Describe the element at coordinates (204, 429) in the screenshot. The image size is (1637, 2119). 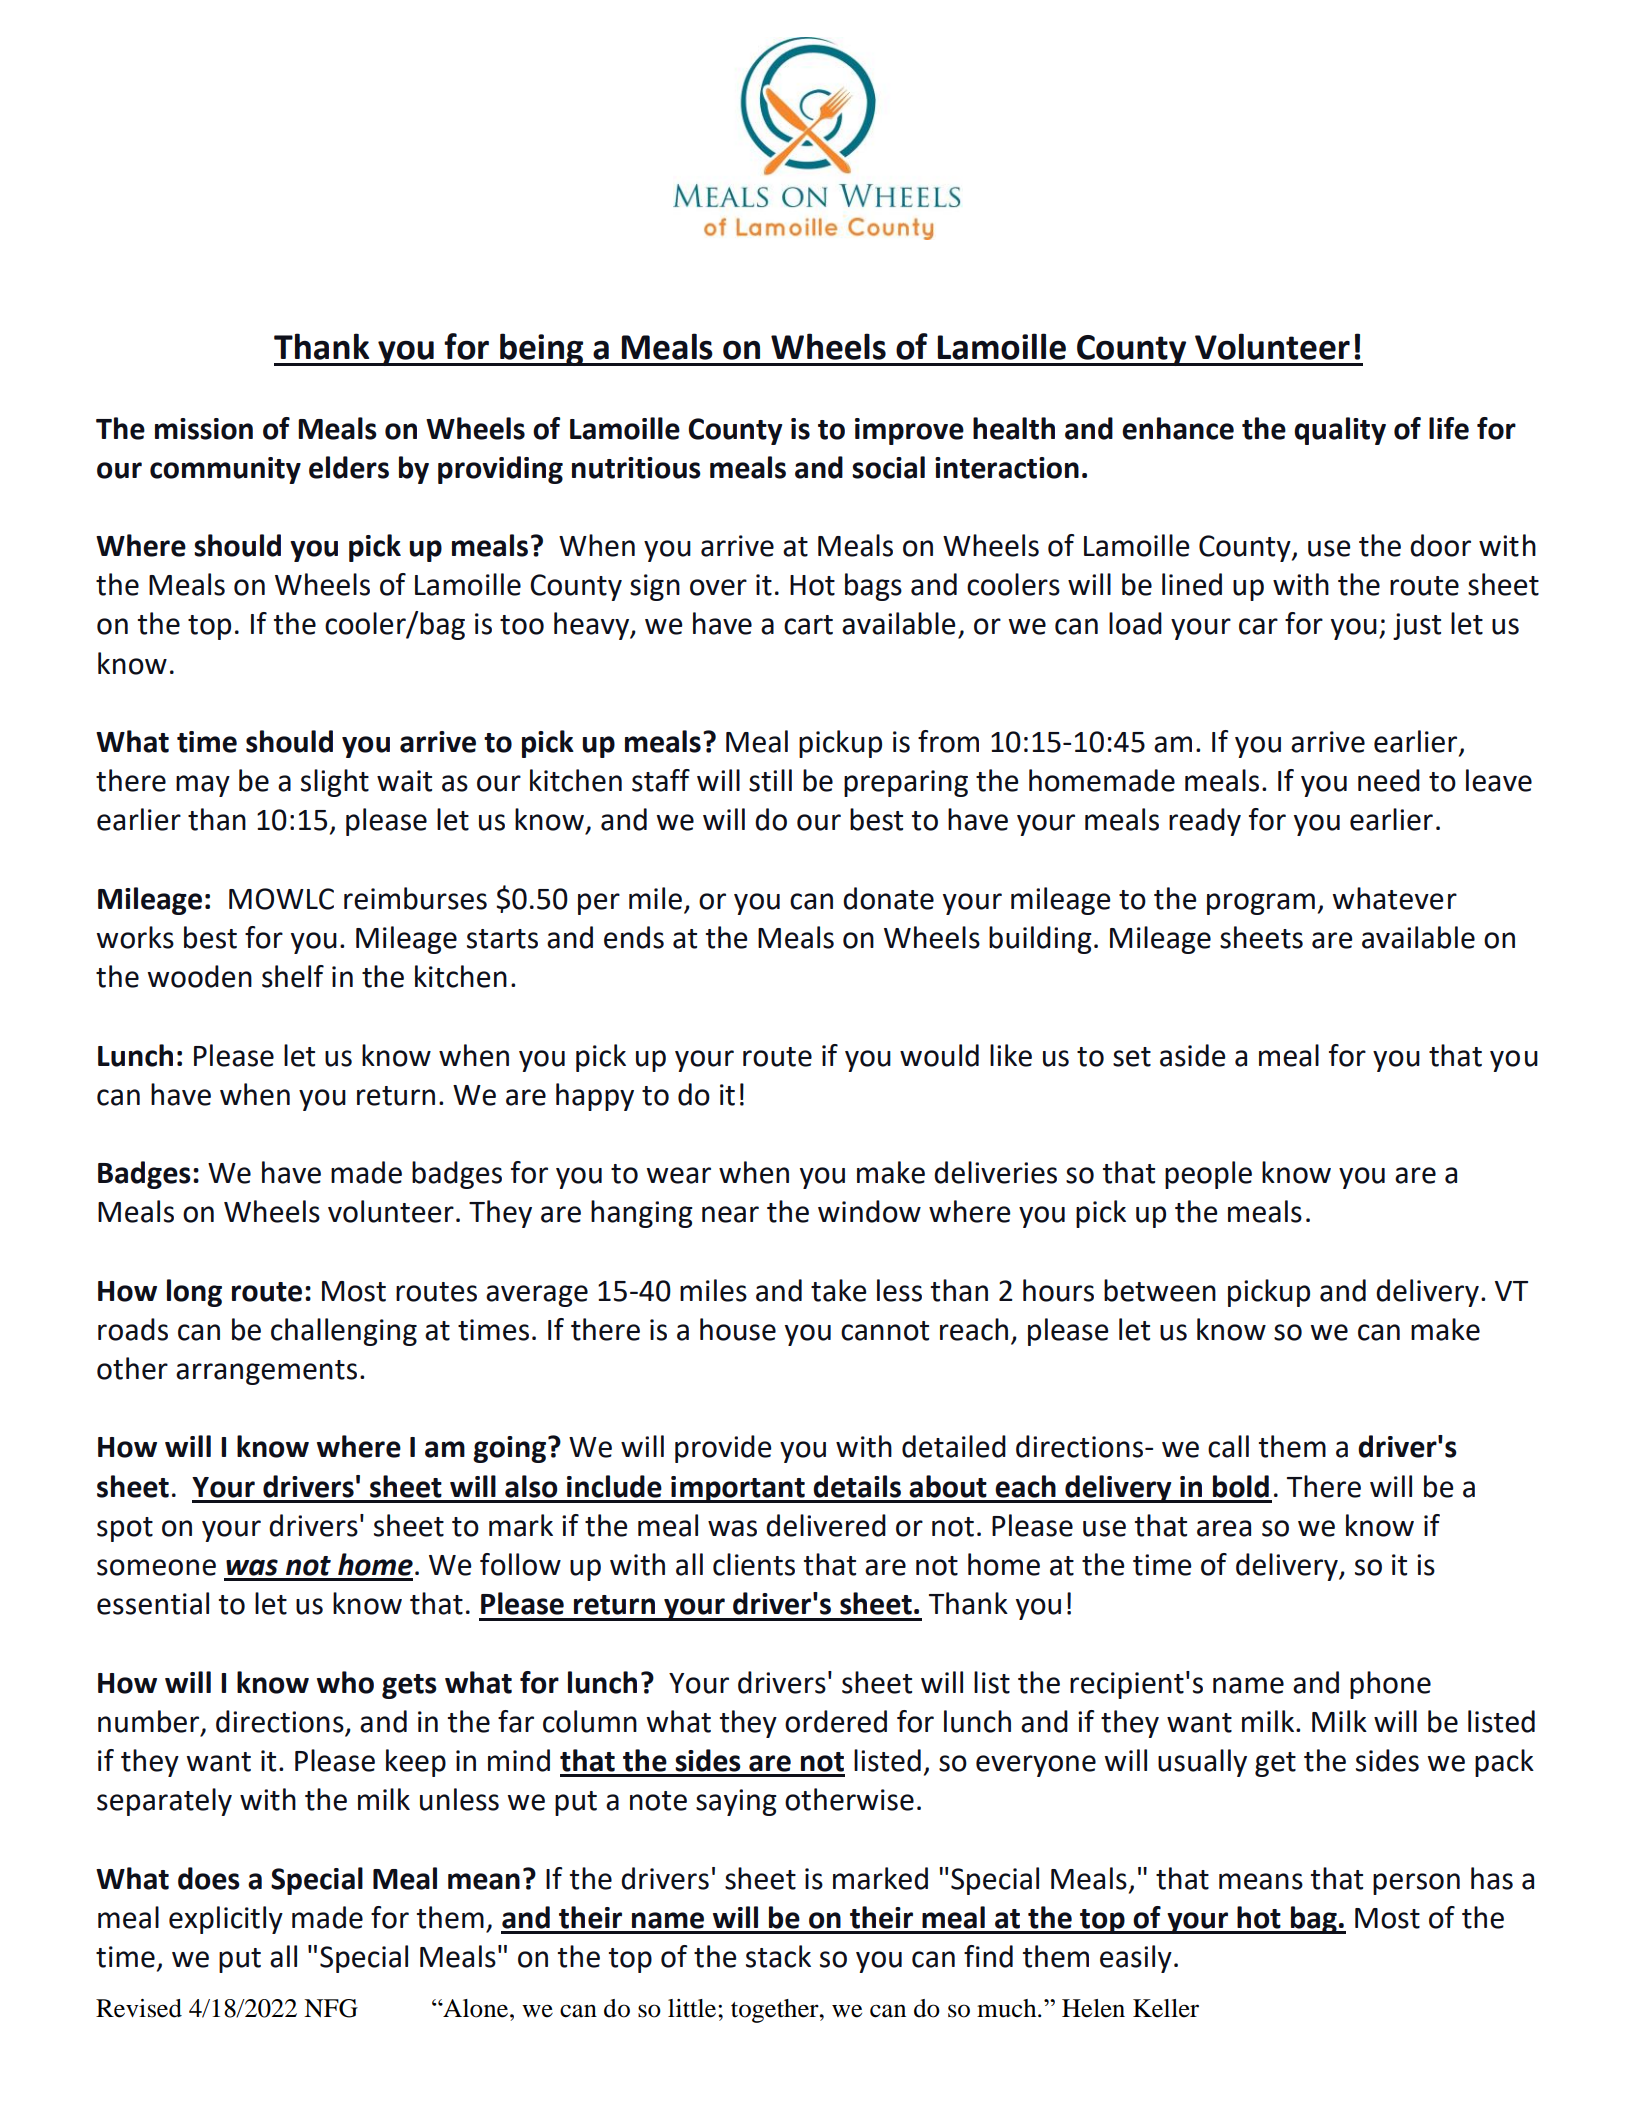
I see `mission` at that location.
